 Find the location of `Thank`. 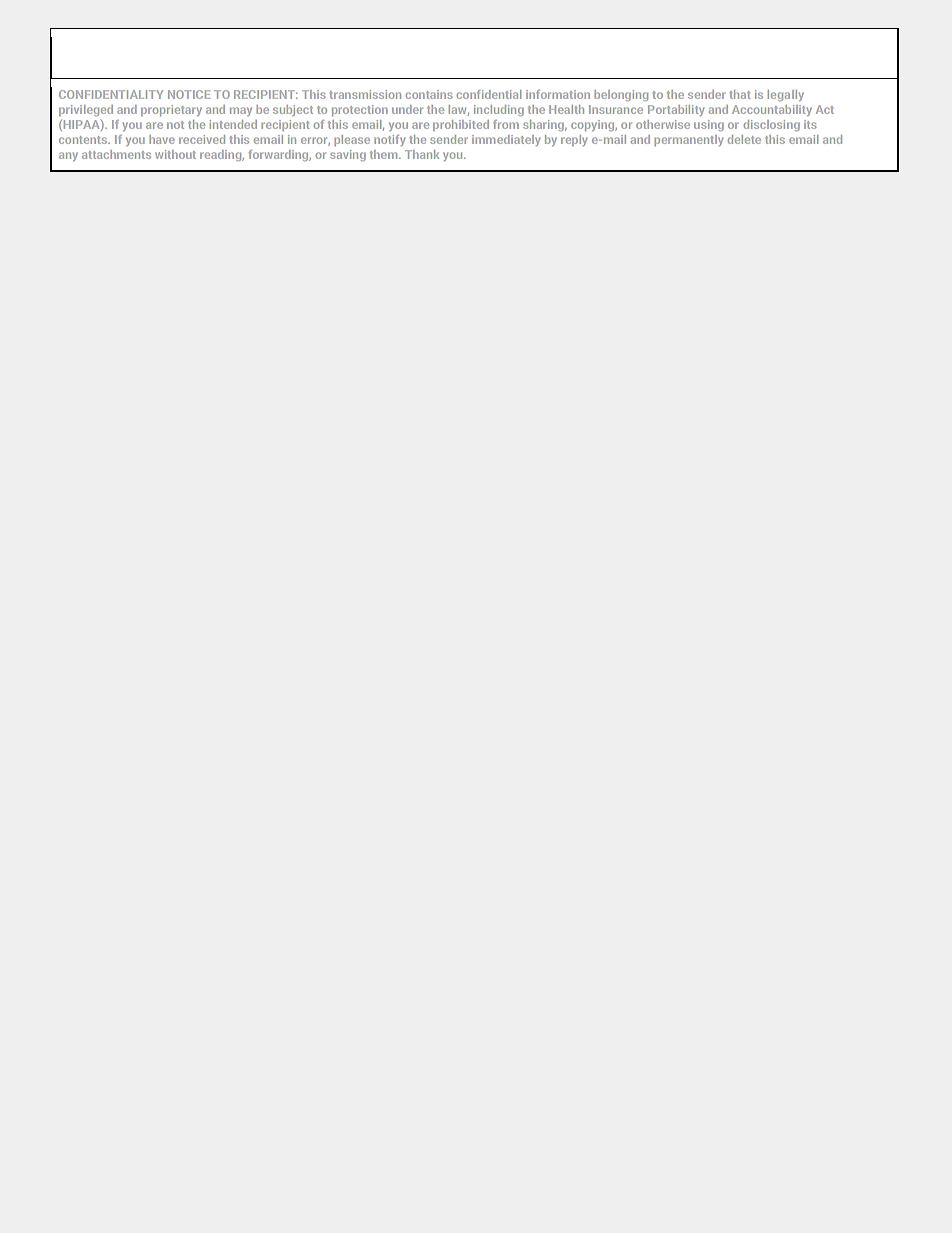

Thank is located at coordinates (422, 154).
